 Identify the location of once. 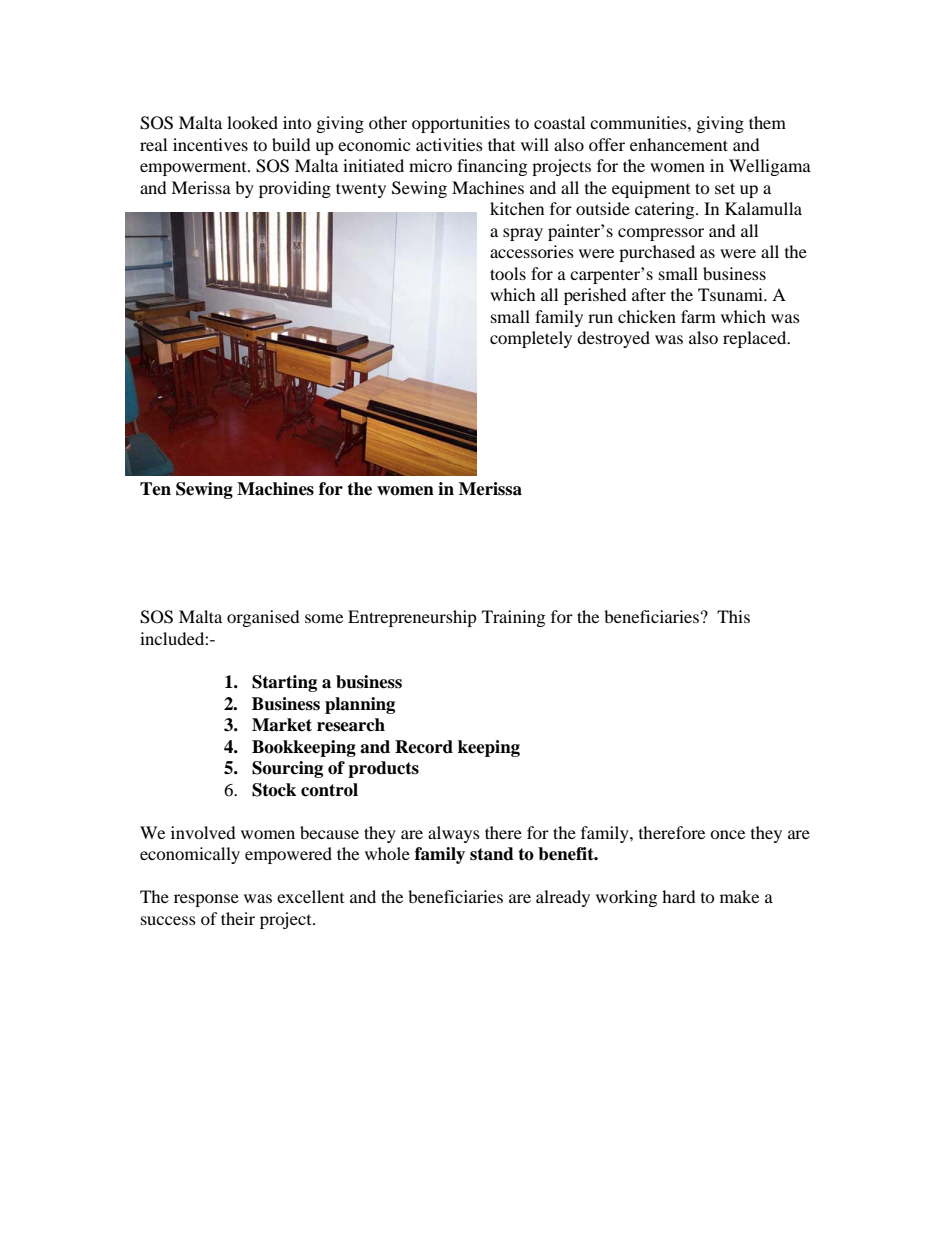
(727, 834).
